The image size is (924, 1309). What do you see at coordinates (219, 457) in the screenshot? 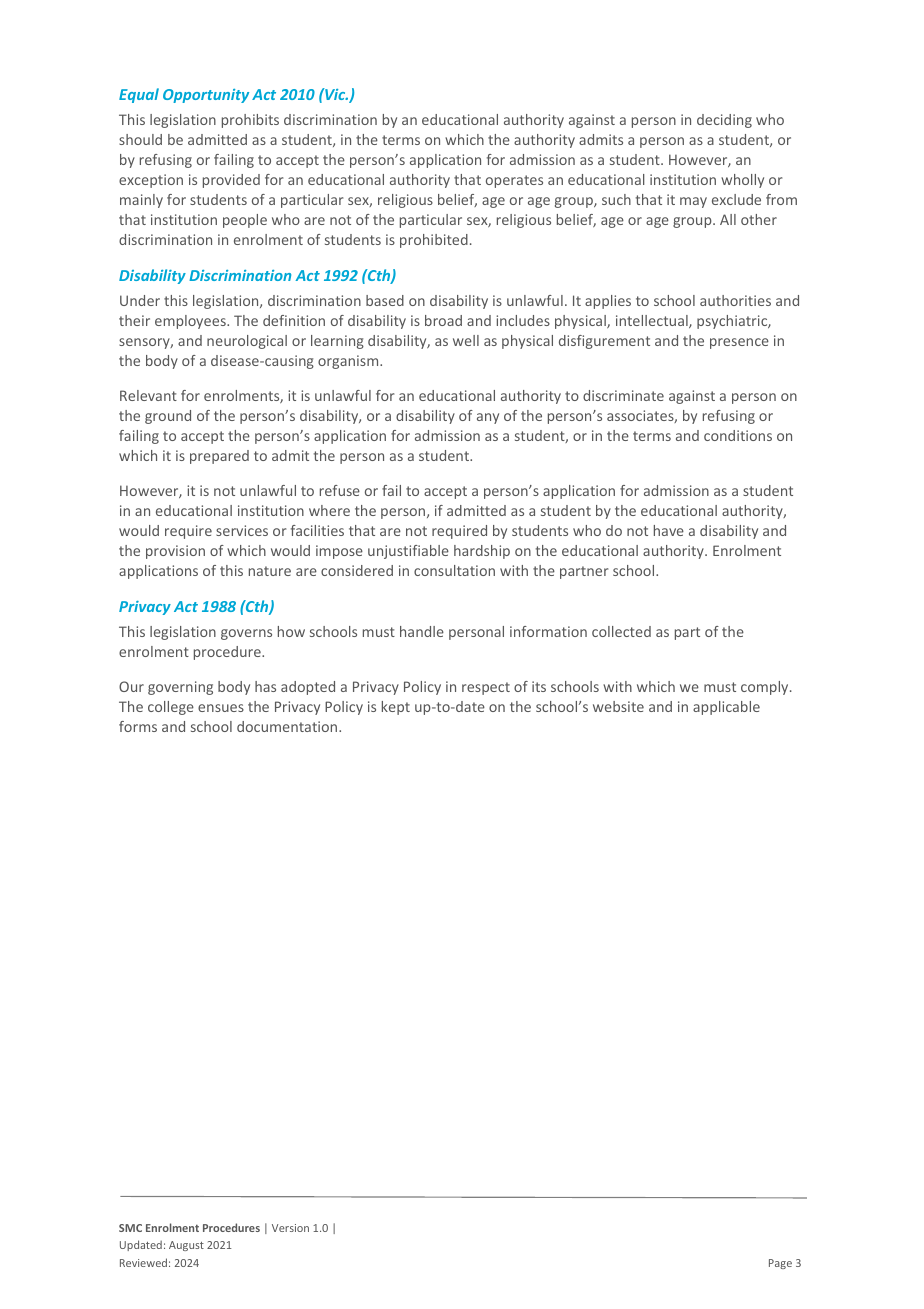
I see `prepared` at bounding box center [219, 457].
